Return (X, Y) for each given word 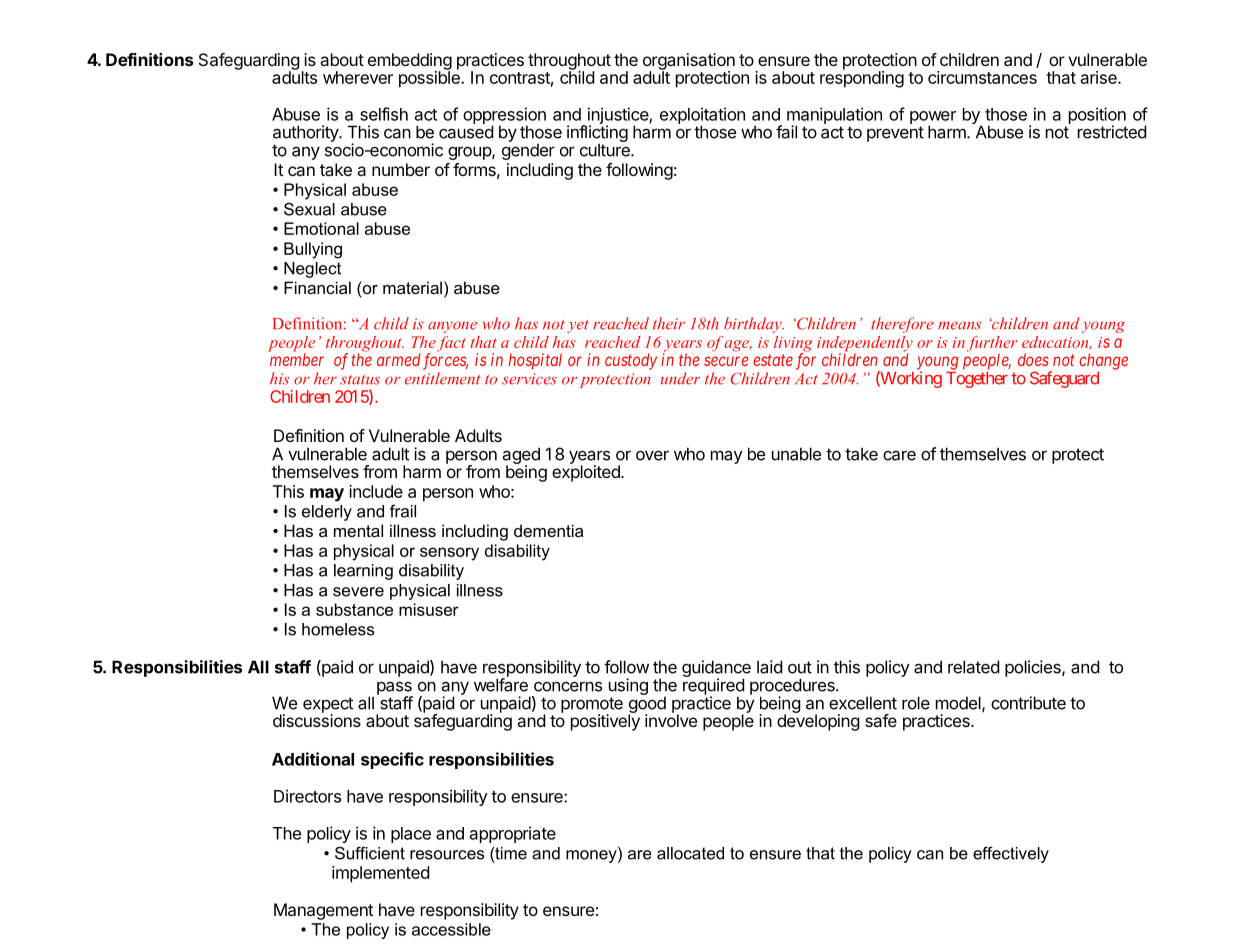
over (652, 455)
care (899, 455)
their (669, 323)
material (412, 287)
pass (395, 689)
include (376, 491)
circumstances (982, 77)
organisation (689, 62)
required (714, 686)
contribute (1028, 703)
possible (430, 78)
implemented (381, 874)
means (959, 325)
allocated (690, 853)
